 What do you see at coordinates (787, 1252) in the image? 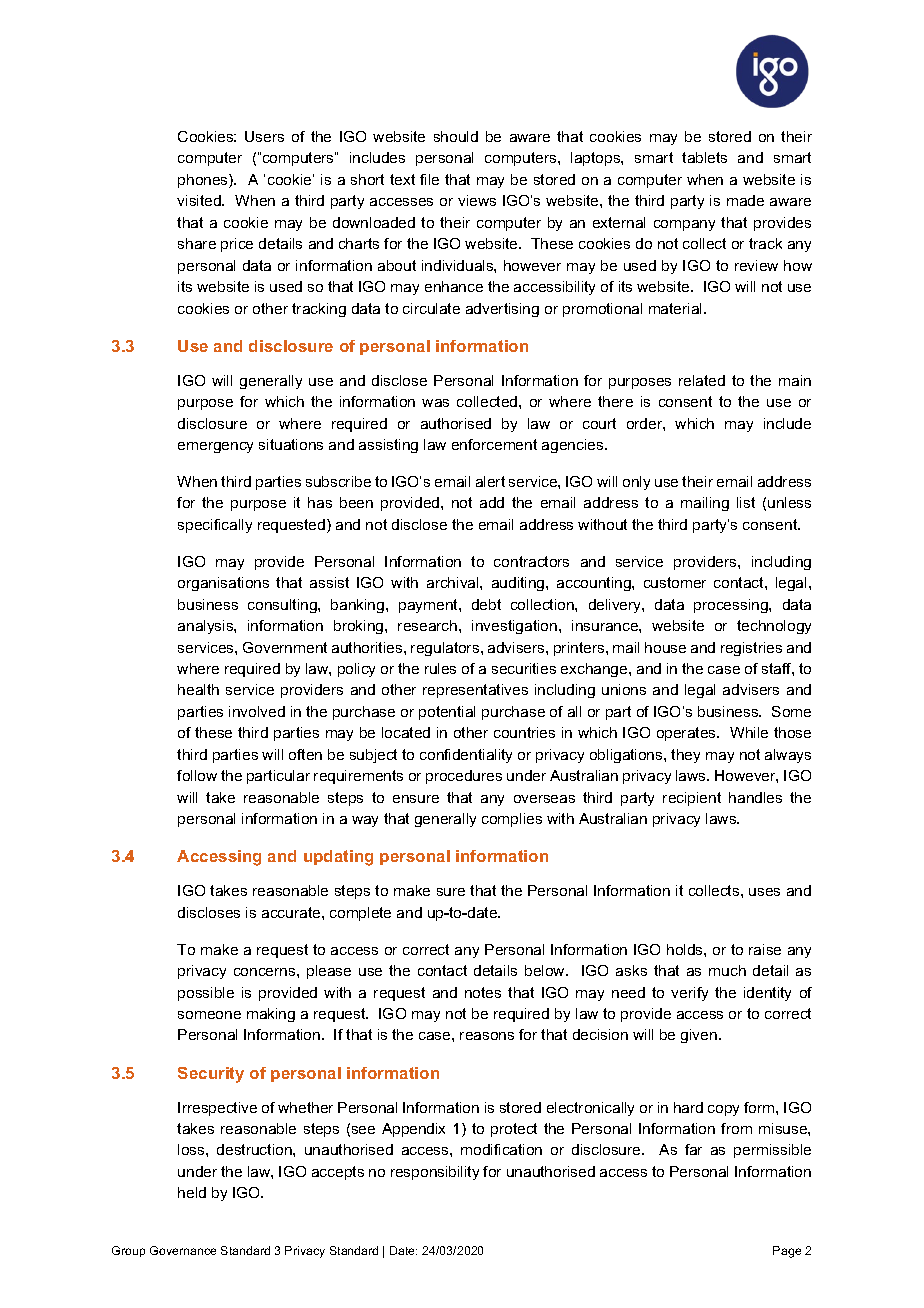
I see `Page` at bounding box center [787, 1252].
